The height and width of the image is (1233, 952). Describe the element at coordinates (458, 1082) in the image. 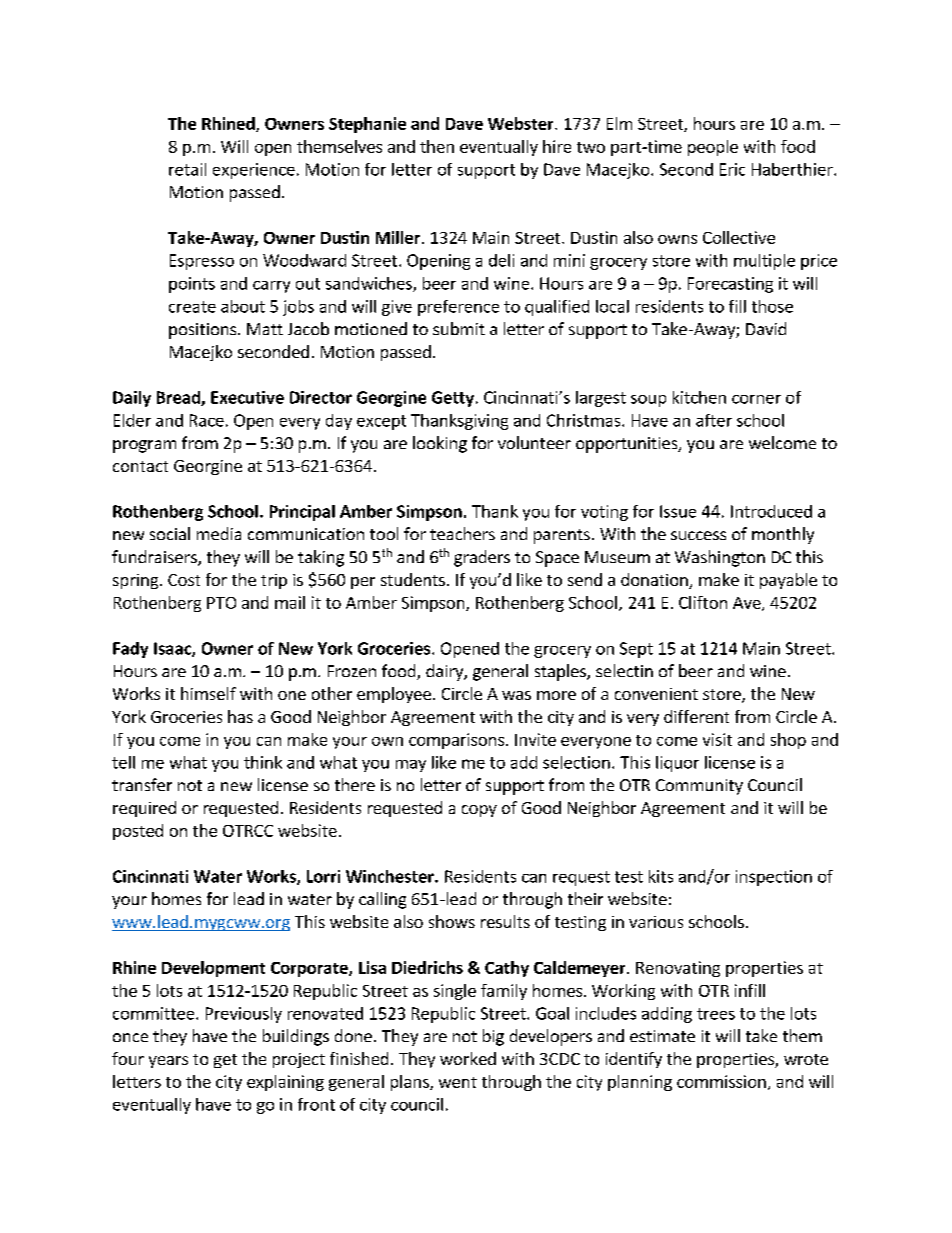

I see `went` at that location.
